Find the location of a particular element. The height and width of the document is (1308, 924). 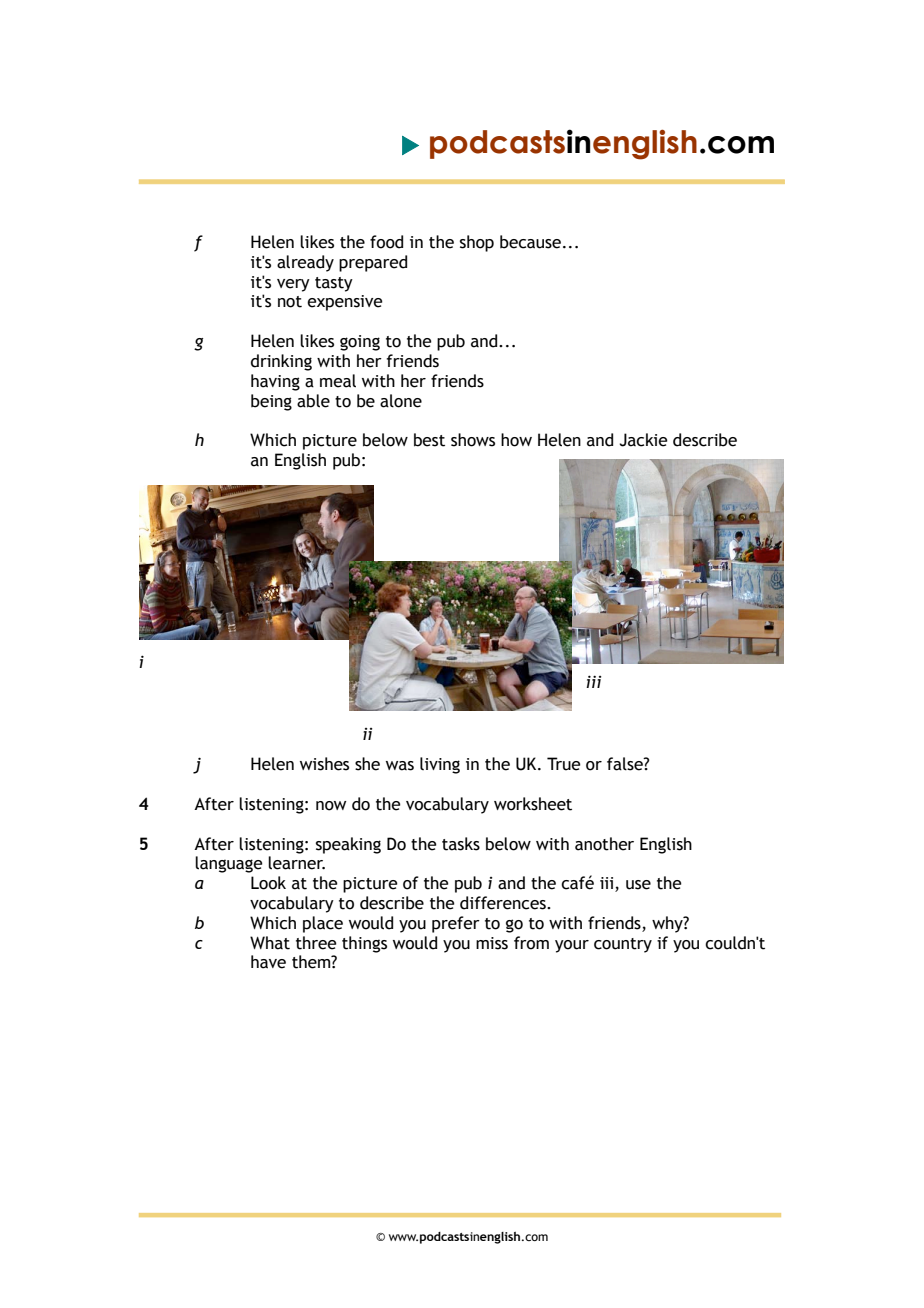

shop is located at coordinates (477, 243).
